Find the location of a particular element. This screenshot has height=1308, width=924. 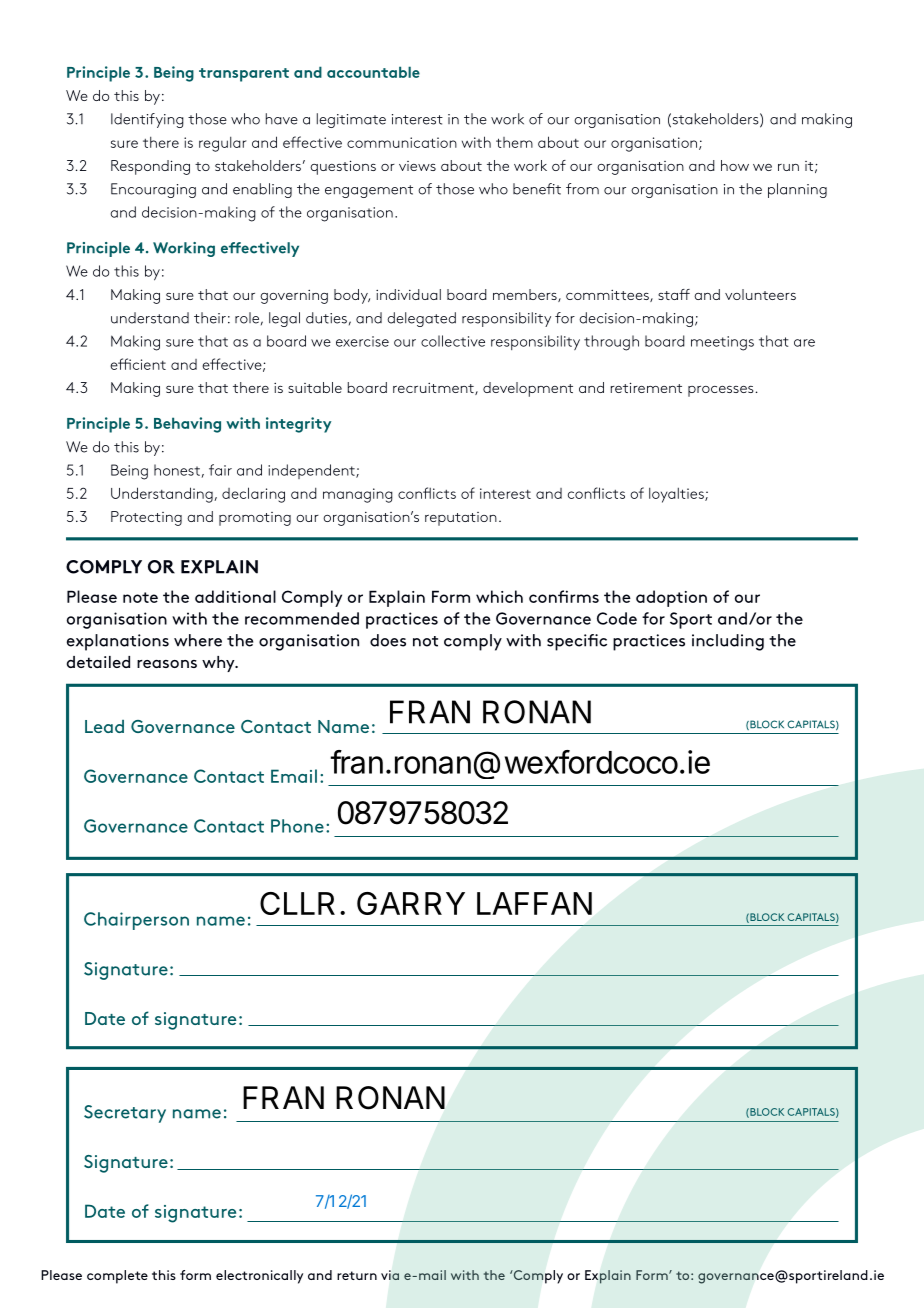

communication is located at coordinates (402, 142).
